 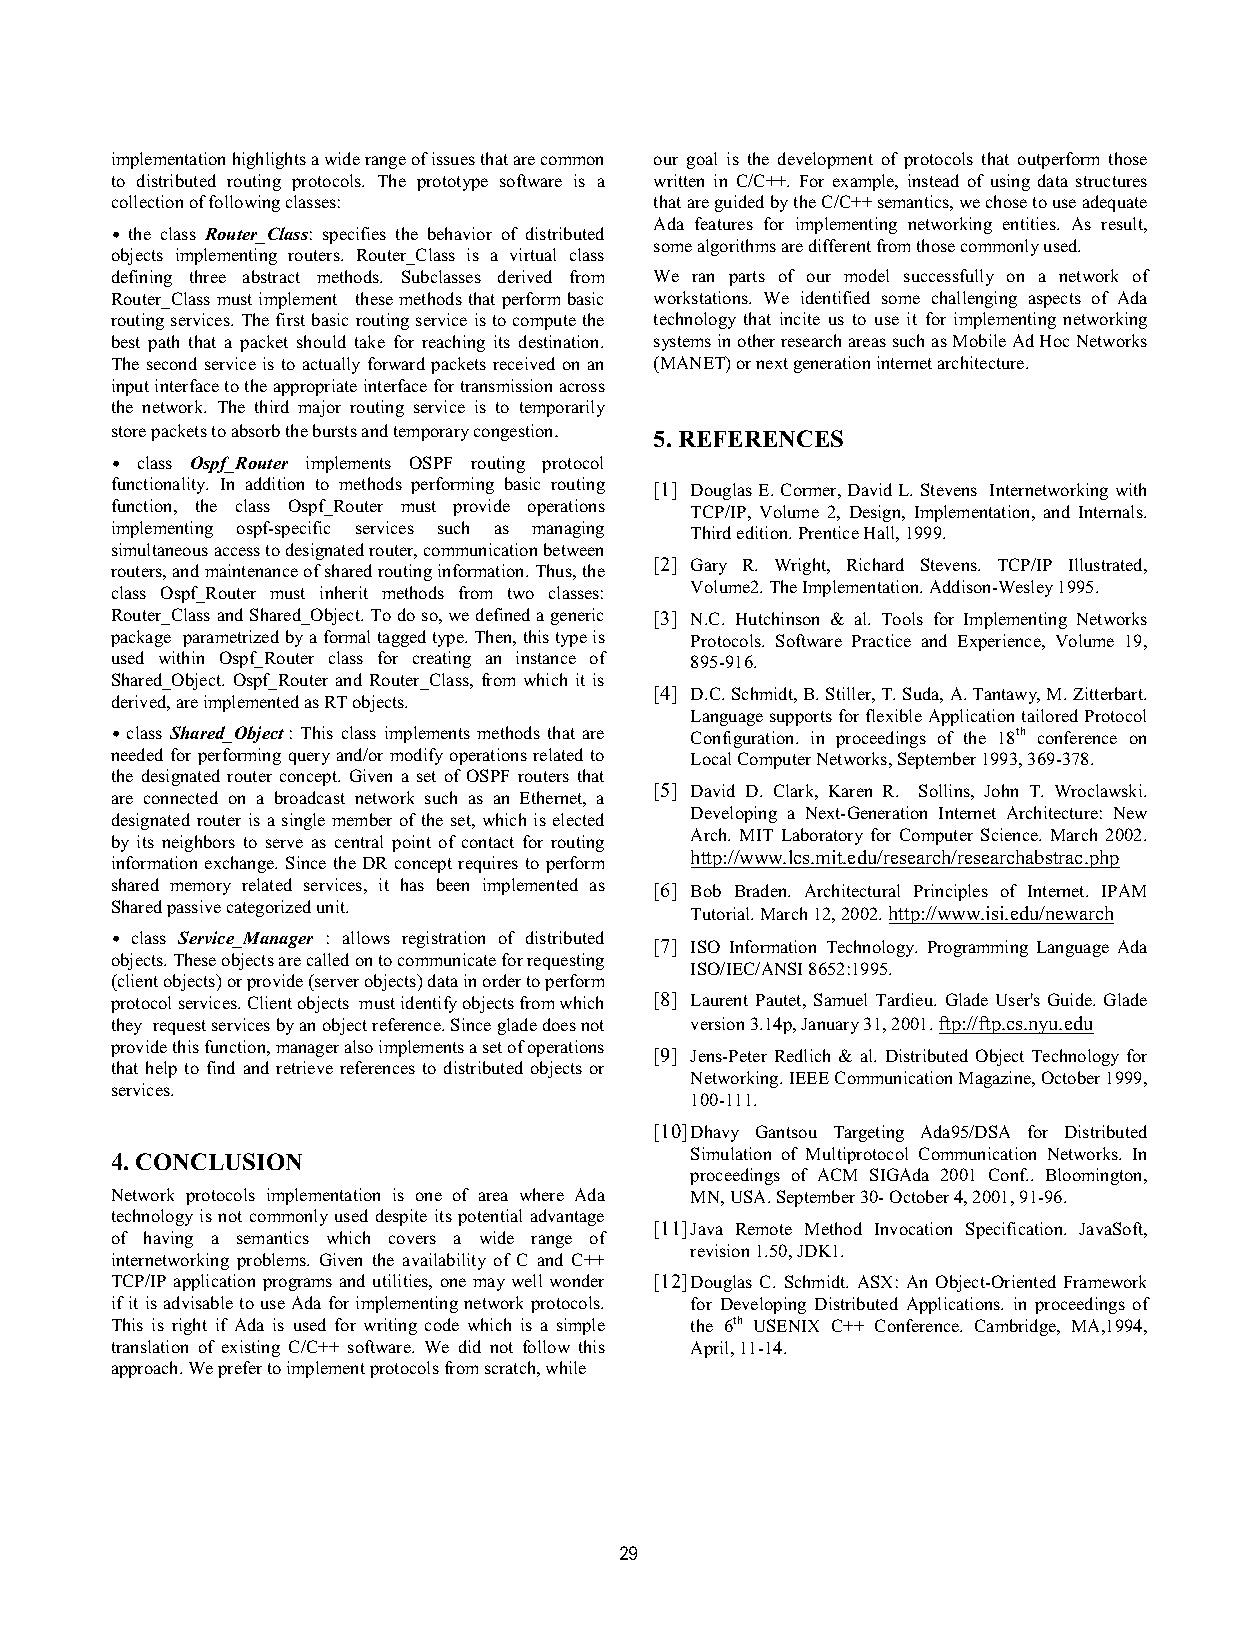 What do you see at coordinates (581, 1326) in the page?
I see `simple` at bounding box center [581, 1326].
